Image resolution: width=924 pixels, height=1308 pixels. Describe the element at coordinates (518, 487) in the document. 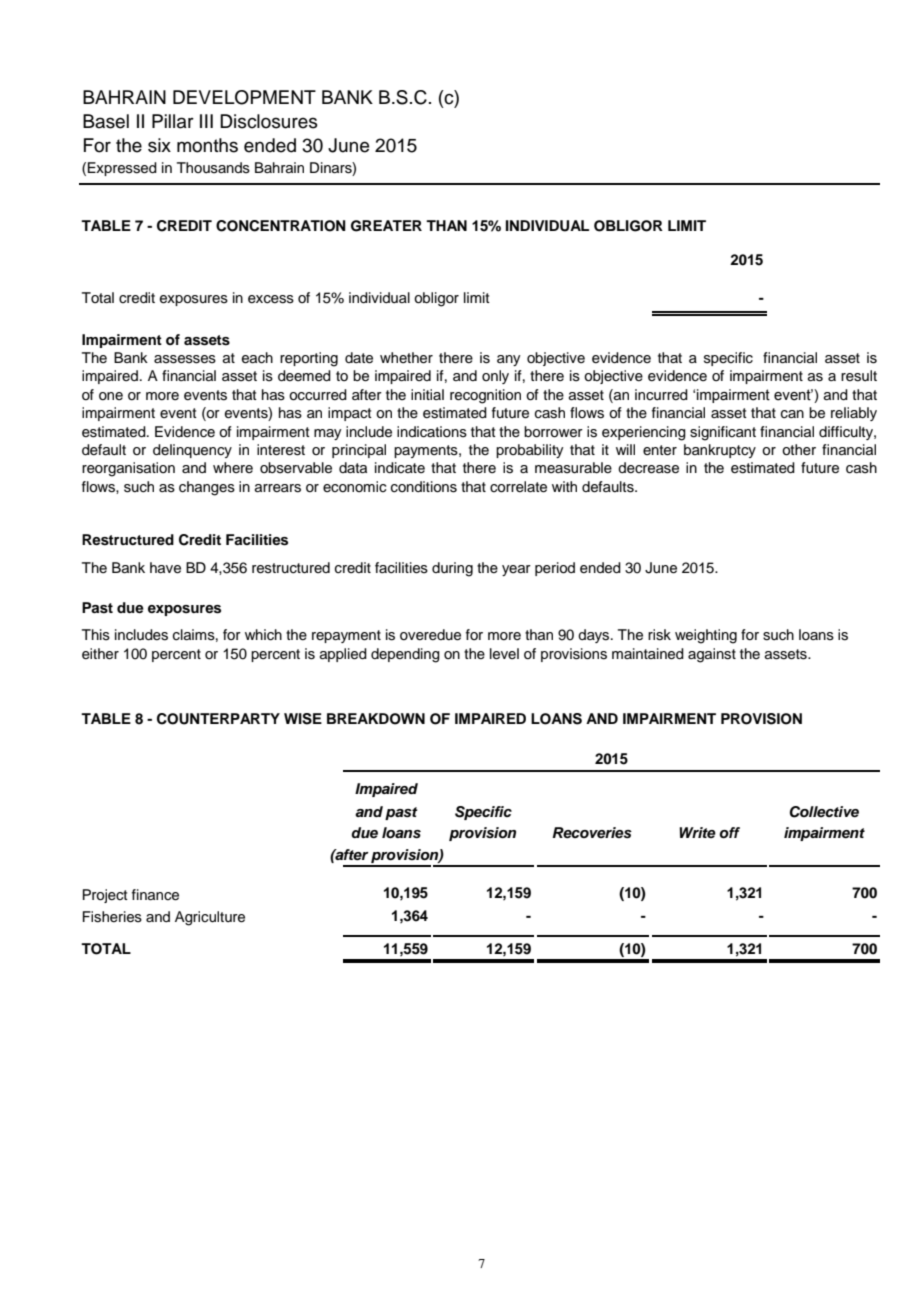

I see `correlate` at that location.
